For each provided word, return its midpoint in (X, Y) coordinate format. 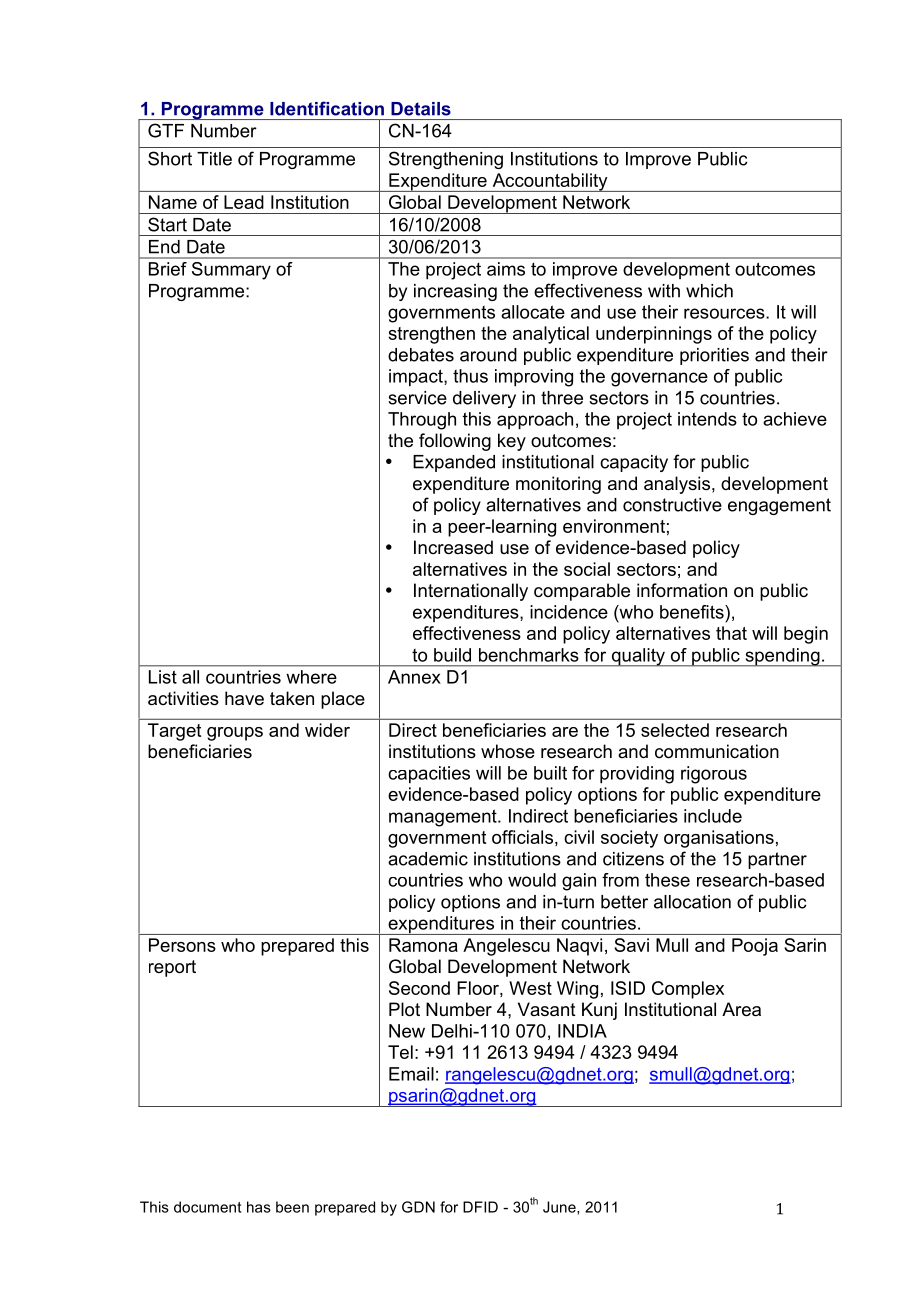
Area (741, 1009)
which (709, 291)
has (259, 1207)
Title (214, 159)
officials (522, 837)
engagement (779, 506)
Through (422, 421)
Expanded (454, 463)
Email (411, 1074)
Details (421, 109)
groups (235, 734)
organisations (719, 839)
